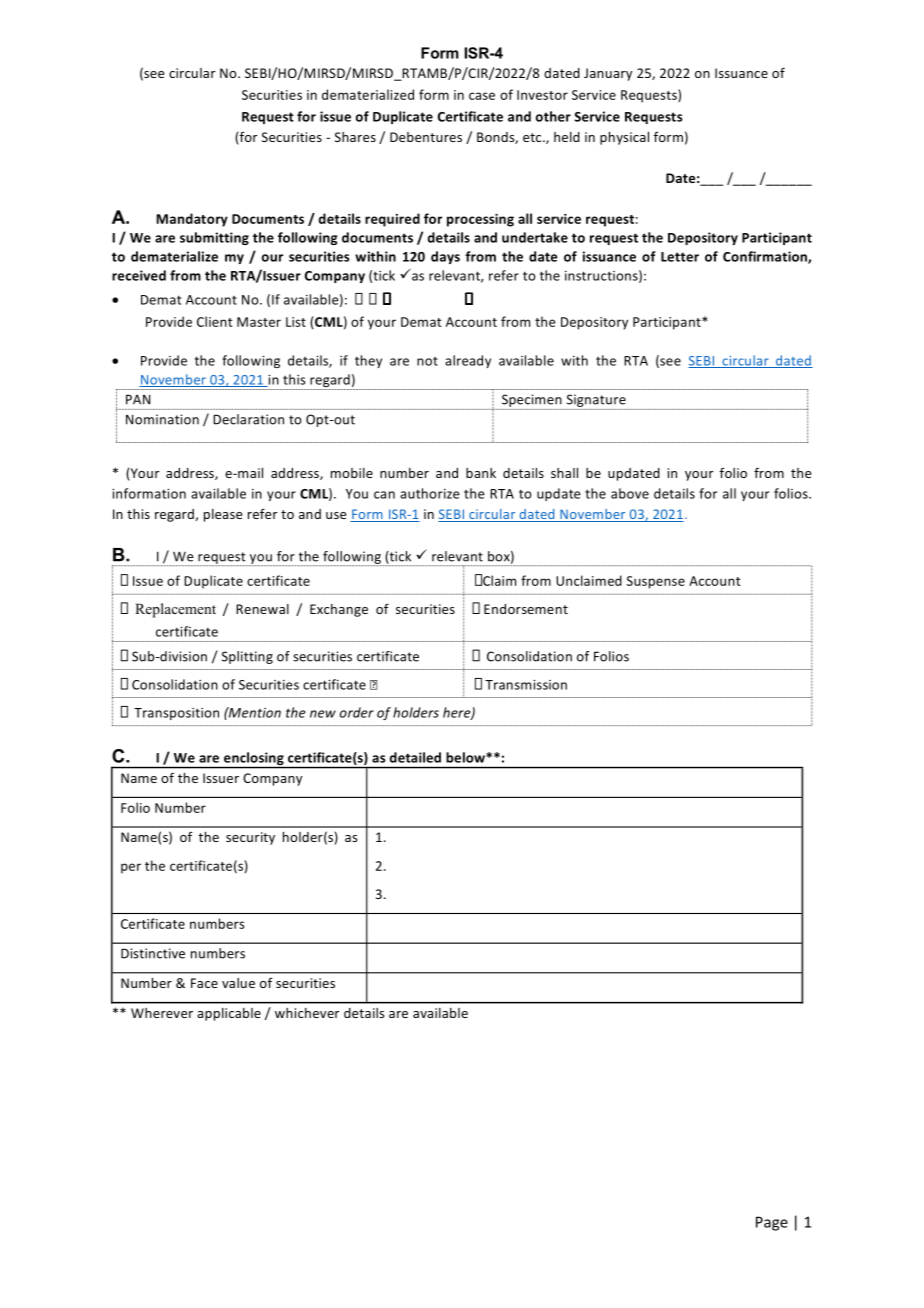 The height and width of the image is (1308, 924). What do you see at coordinates (526, 685) in the image?
I see `Transmission` at bounding box center [526, 685].
